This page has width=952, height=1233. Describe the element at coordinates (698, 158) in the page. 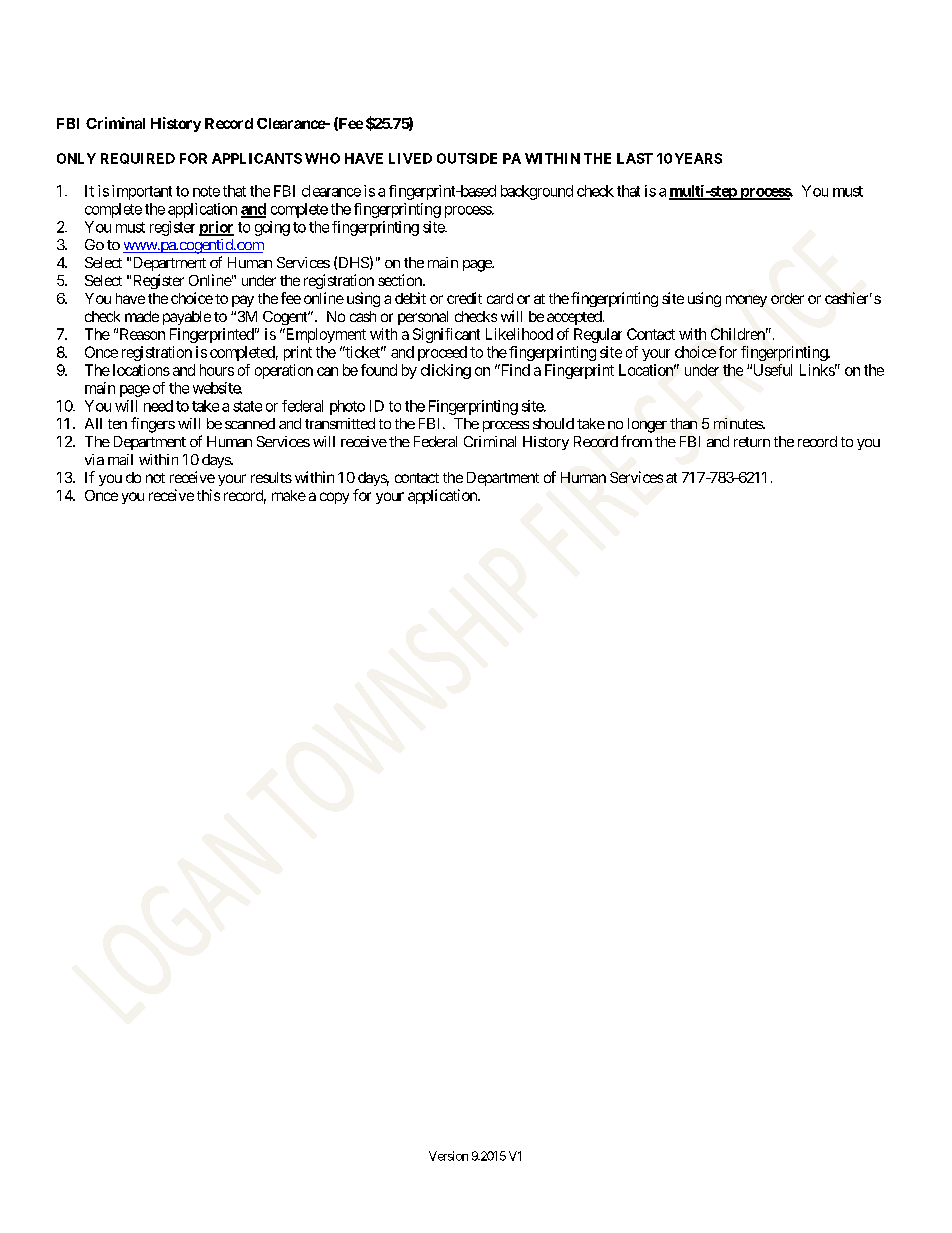

I see `YEARS` at that location.
